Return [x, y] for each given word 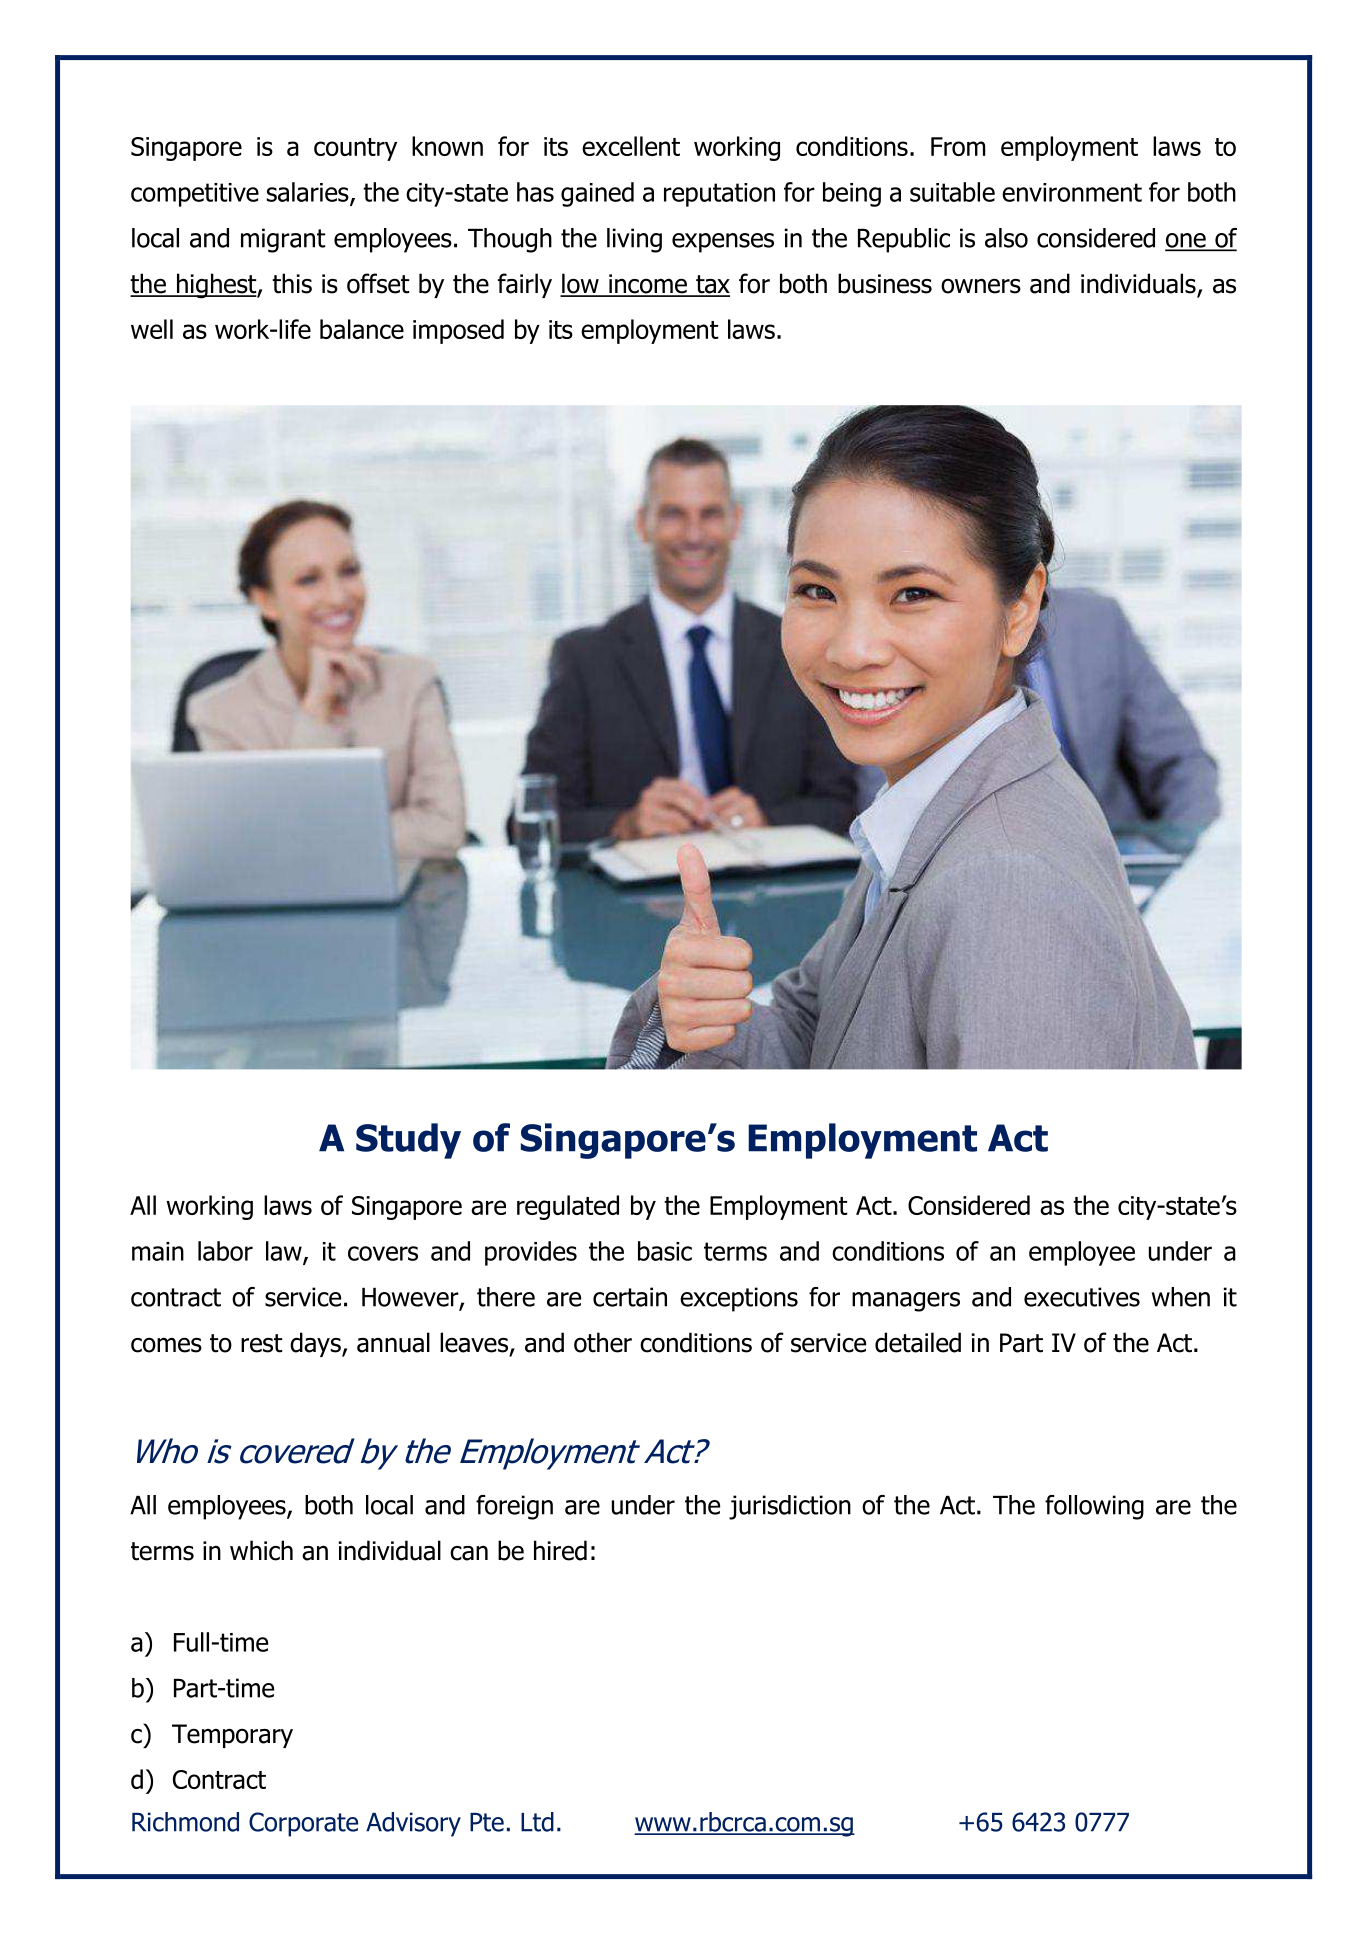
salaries [309, 193]
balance [362, 329]
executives [1082, 1297]
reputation [719, 195]
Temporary [232, 1736]
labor [225, 1251]
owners [981, 286]
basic [665, 1251]
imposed [458, 331]
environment [1072, 192]
